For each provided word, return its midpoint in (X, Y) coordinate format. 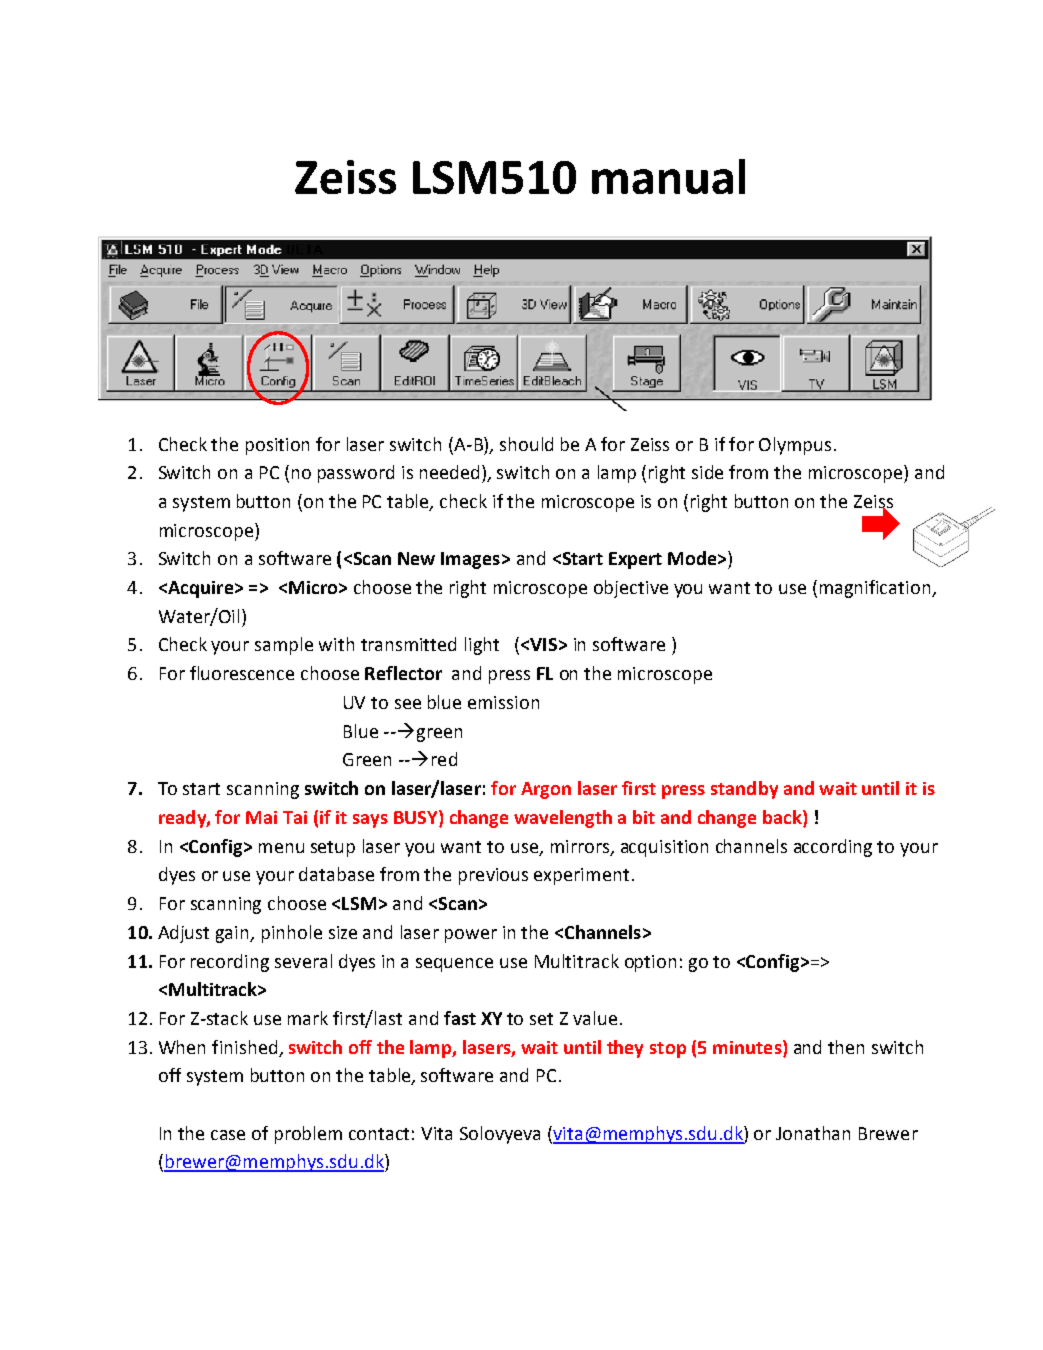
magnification (876, 589)
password (356, 474)
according (833, 848)
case (228, 1135)
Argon (546, 790)
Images (470, 560)
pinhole (292, 934)
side (707, 472)
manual (668, 176)
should (526, 444)
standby (744, 790)
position (277, 446)
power (471, 936)
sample (284, 646)
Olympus (795, 446)
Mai (261, 817)
